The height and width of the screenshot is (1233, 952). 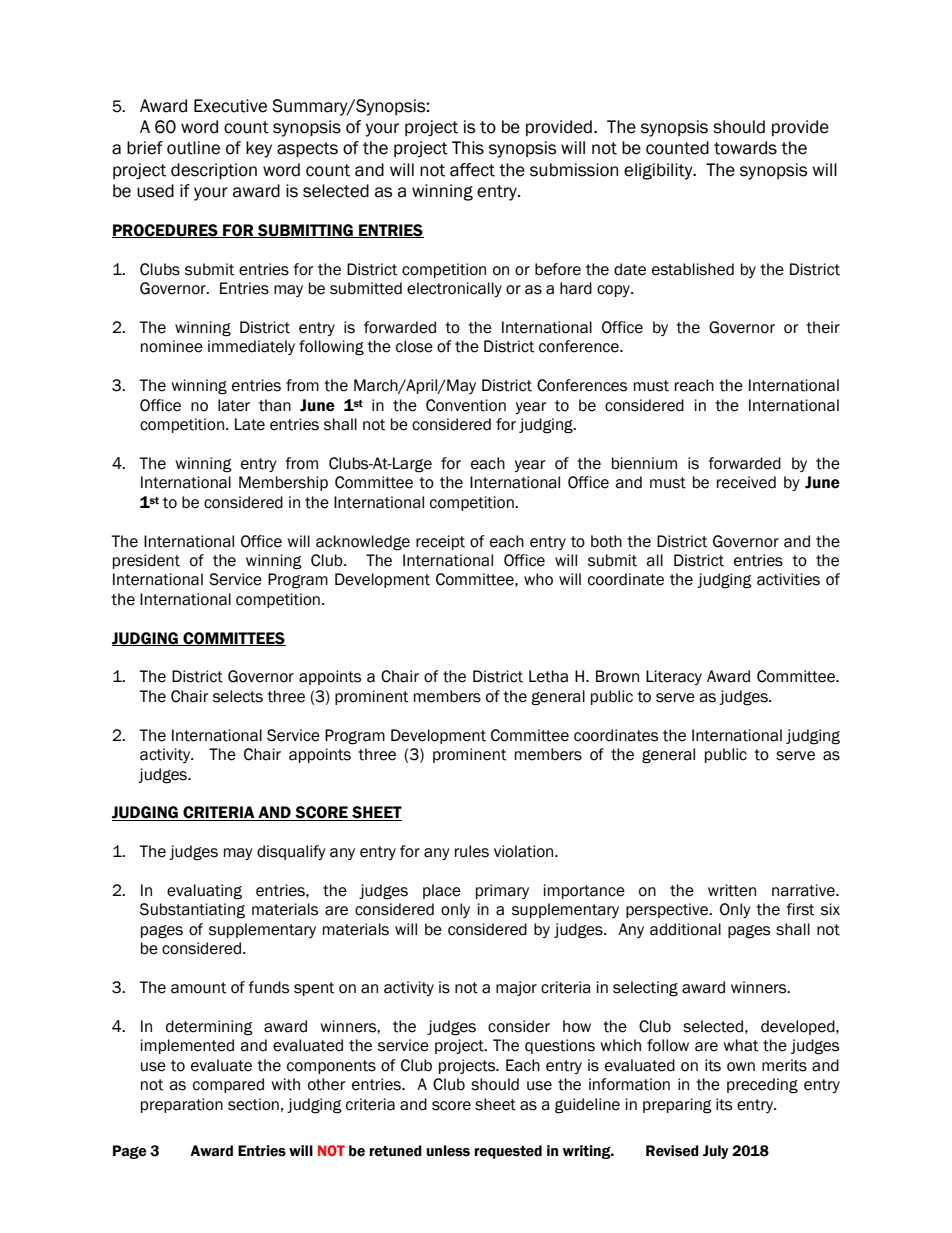 What do you see at coordinates (508, 1152) in the screenshot?
I see `requested` at bounding box center [508, 1152].
